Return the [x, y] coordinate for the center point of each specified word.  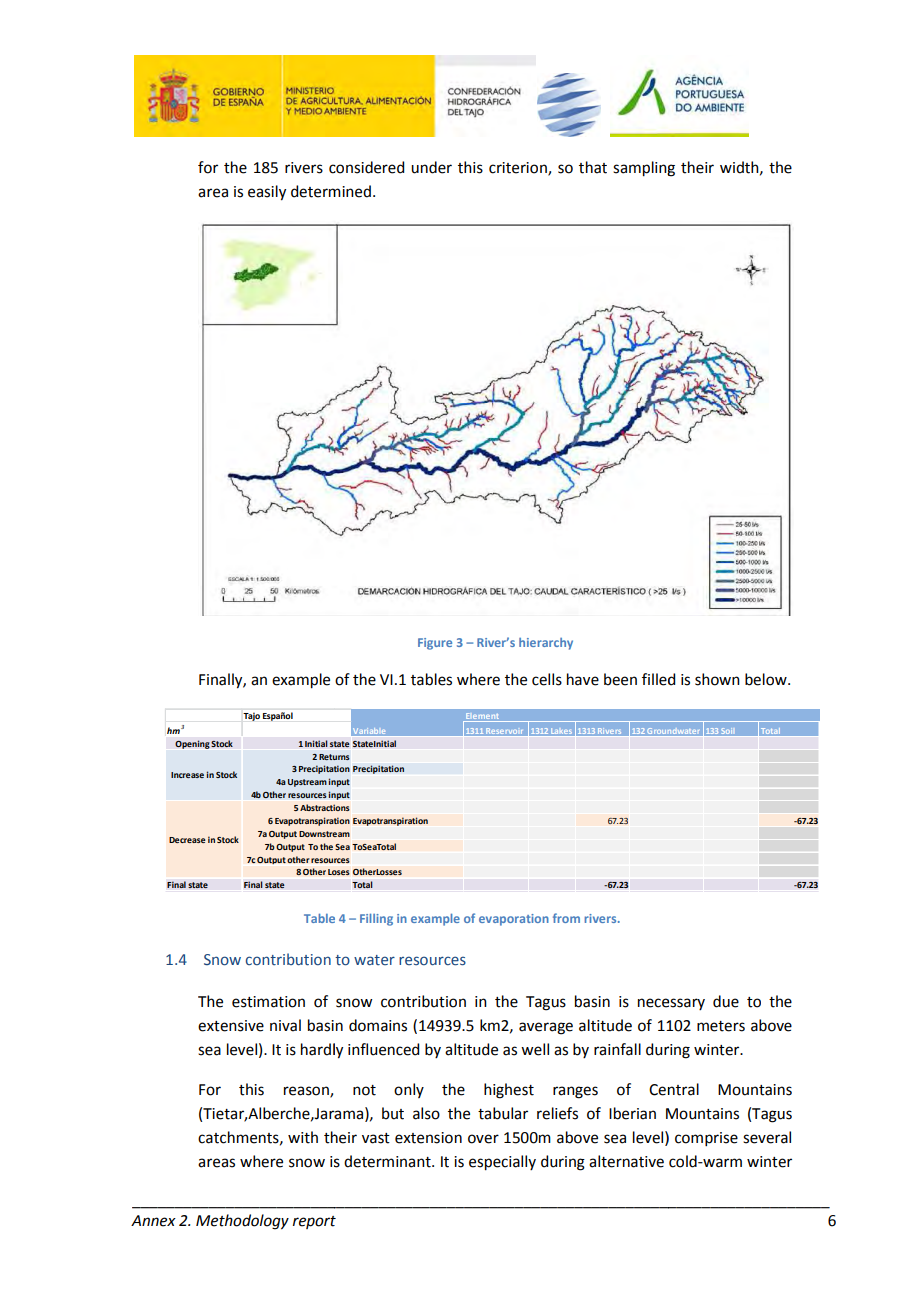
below [767, 679]
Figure [435, 644]
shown [717, 679]
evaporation [514, 920]
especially [502, 1163]
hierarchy [546, 644]
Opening [192, 744]
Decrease [187, 840]
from [566, 918]
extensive [231, 1026]
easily [267, 193]
